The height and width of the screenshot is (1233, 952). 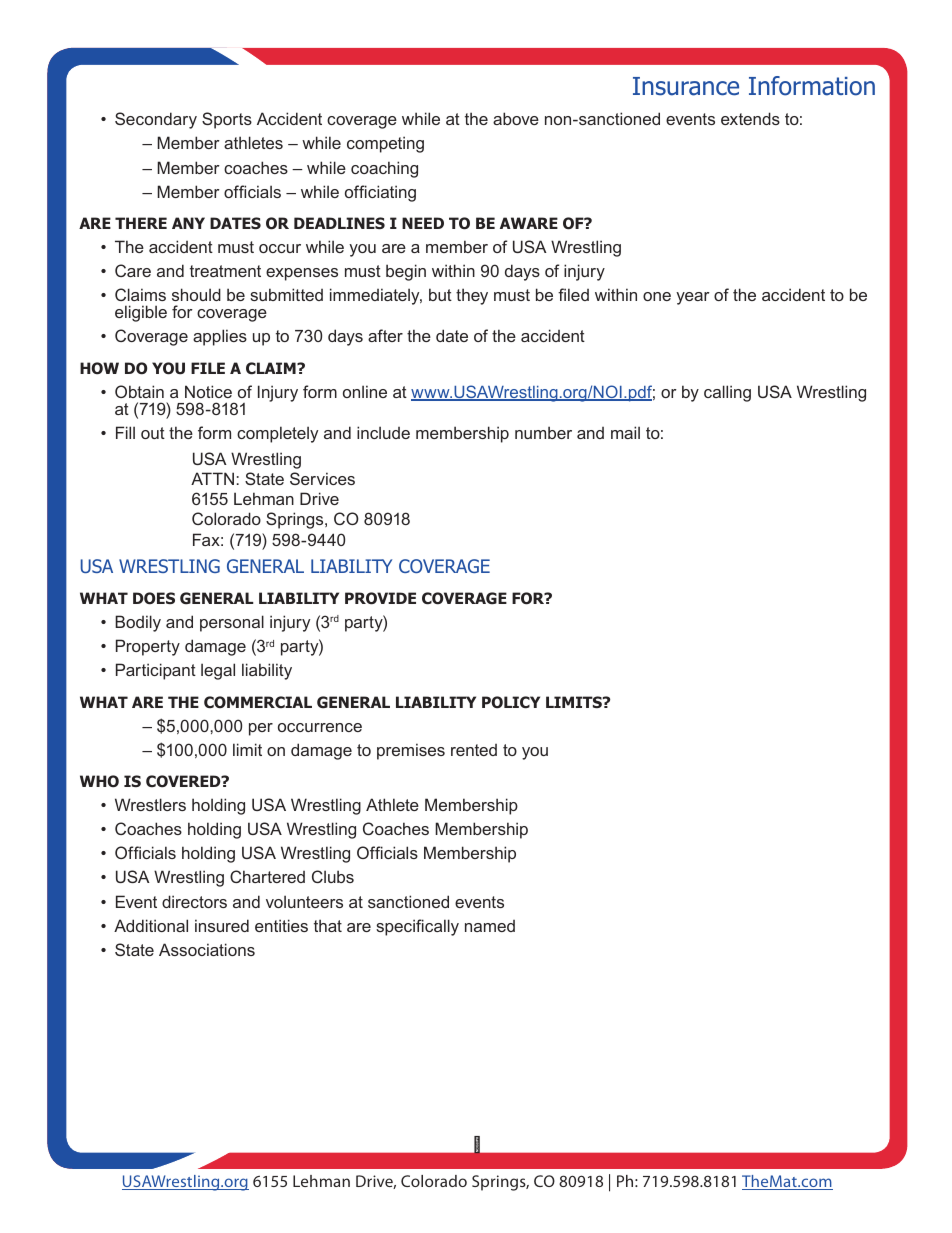 I want to click on Insurance, so click(x=686, y=86).
